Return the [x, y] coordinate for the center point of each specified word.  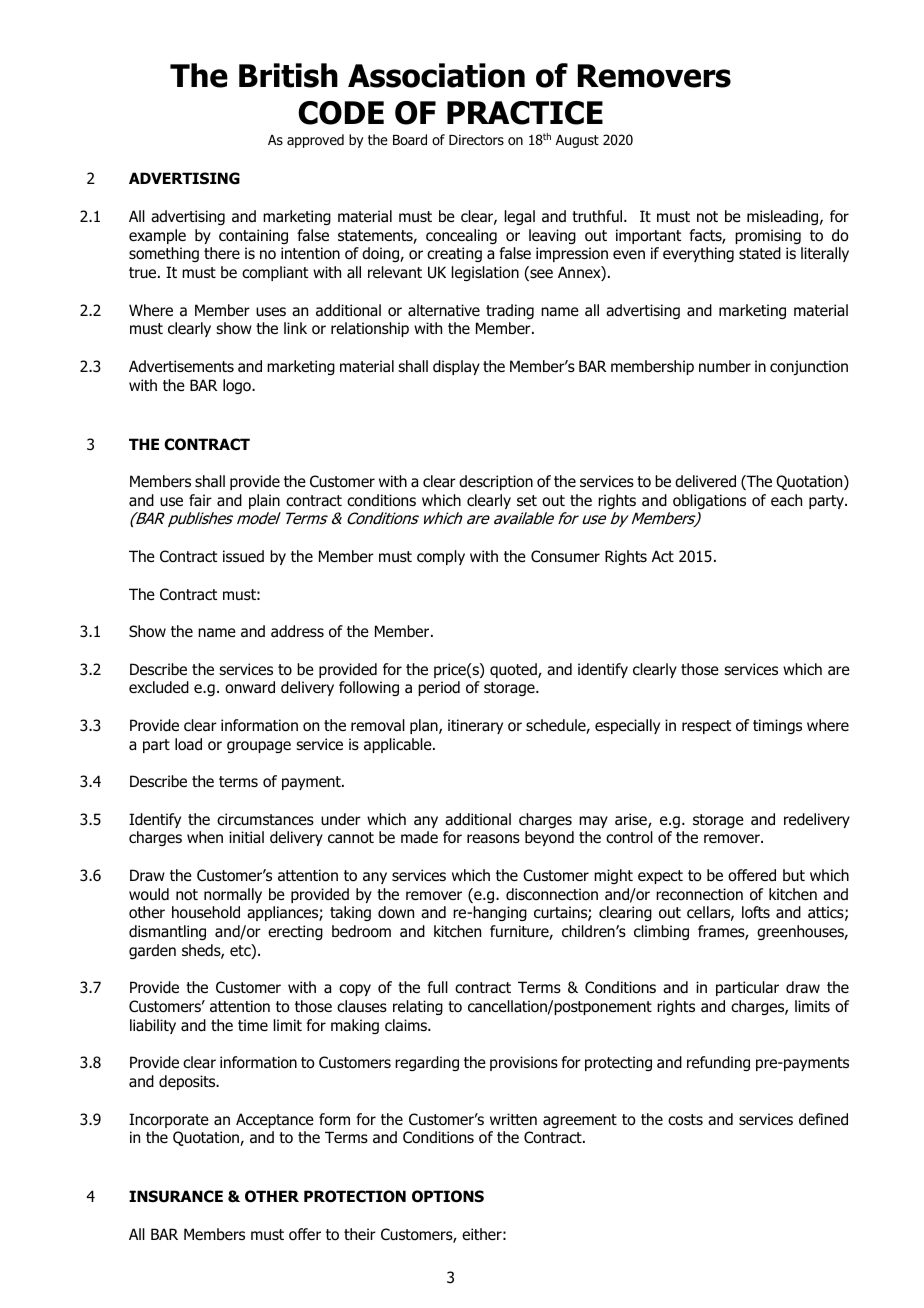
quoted [514, 670]
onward [250, 687]
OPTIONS [448, 1196]
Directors [476, 139]
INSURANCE [176, 1196]
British [288, 75]
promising [768, 236]
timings [777, 726]
